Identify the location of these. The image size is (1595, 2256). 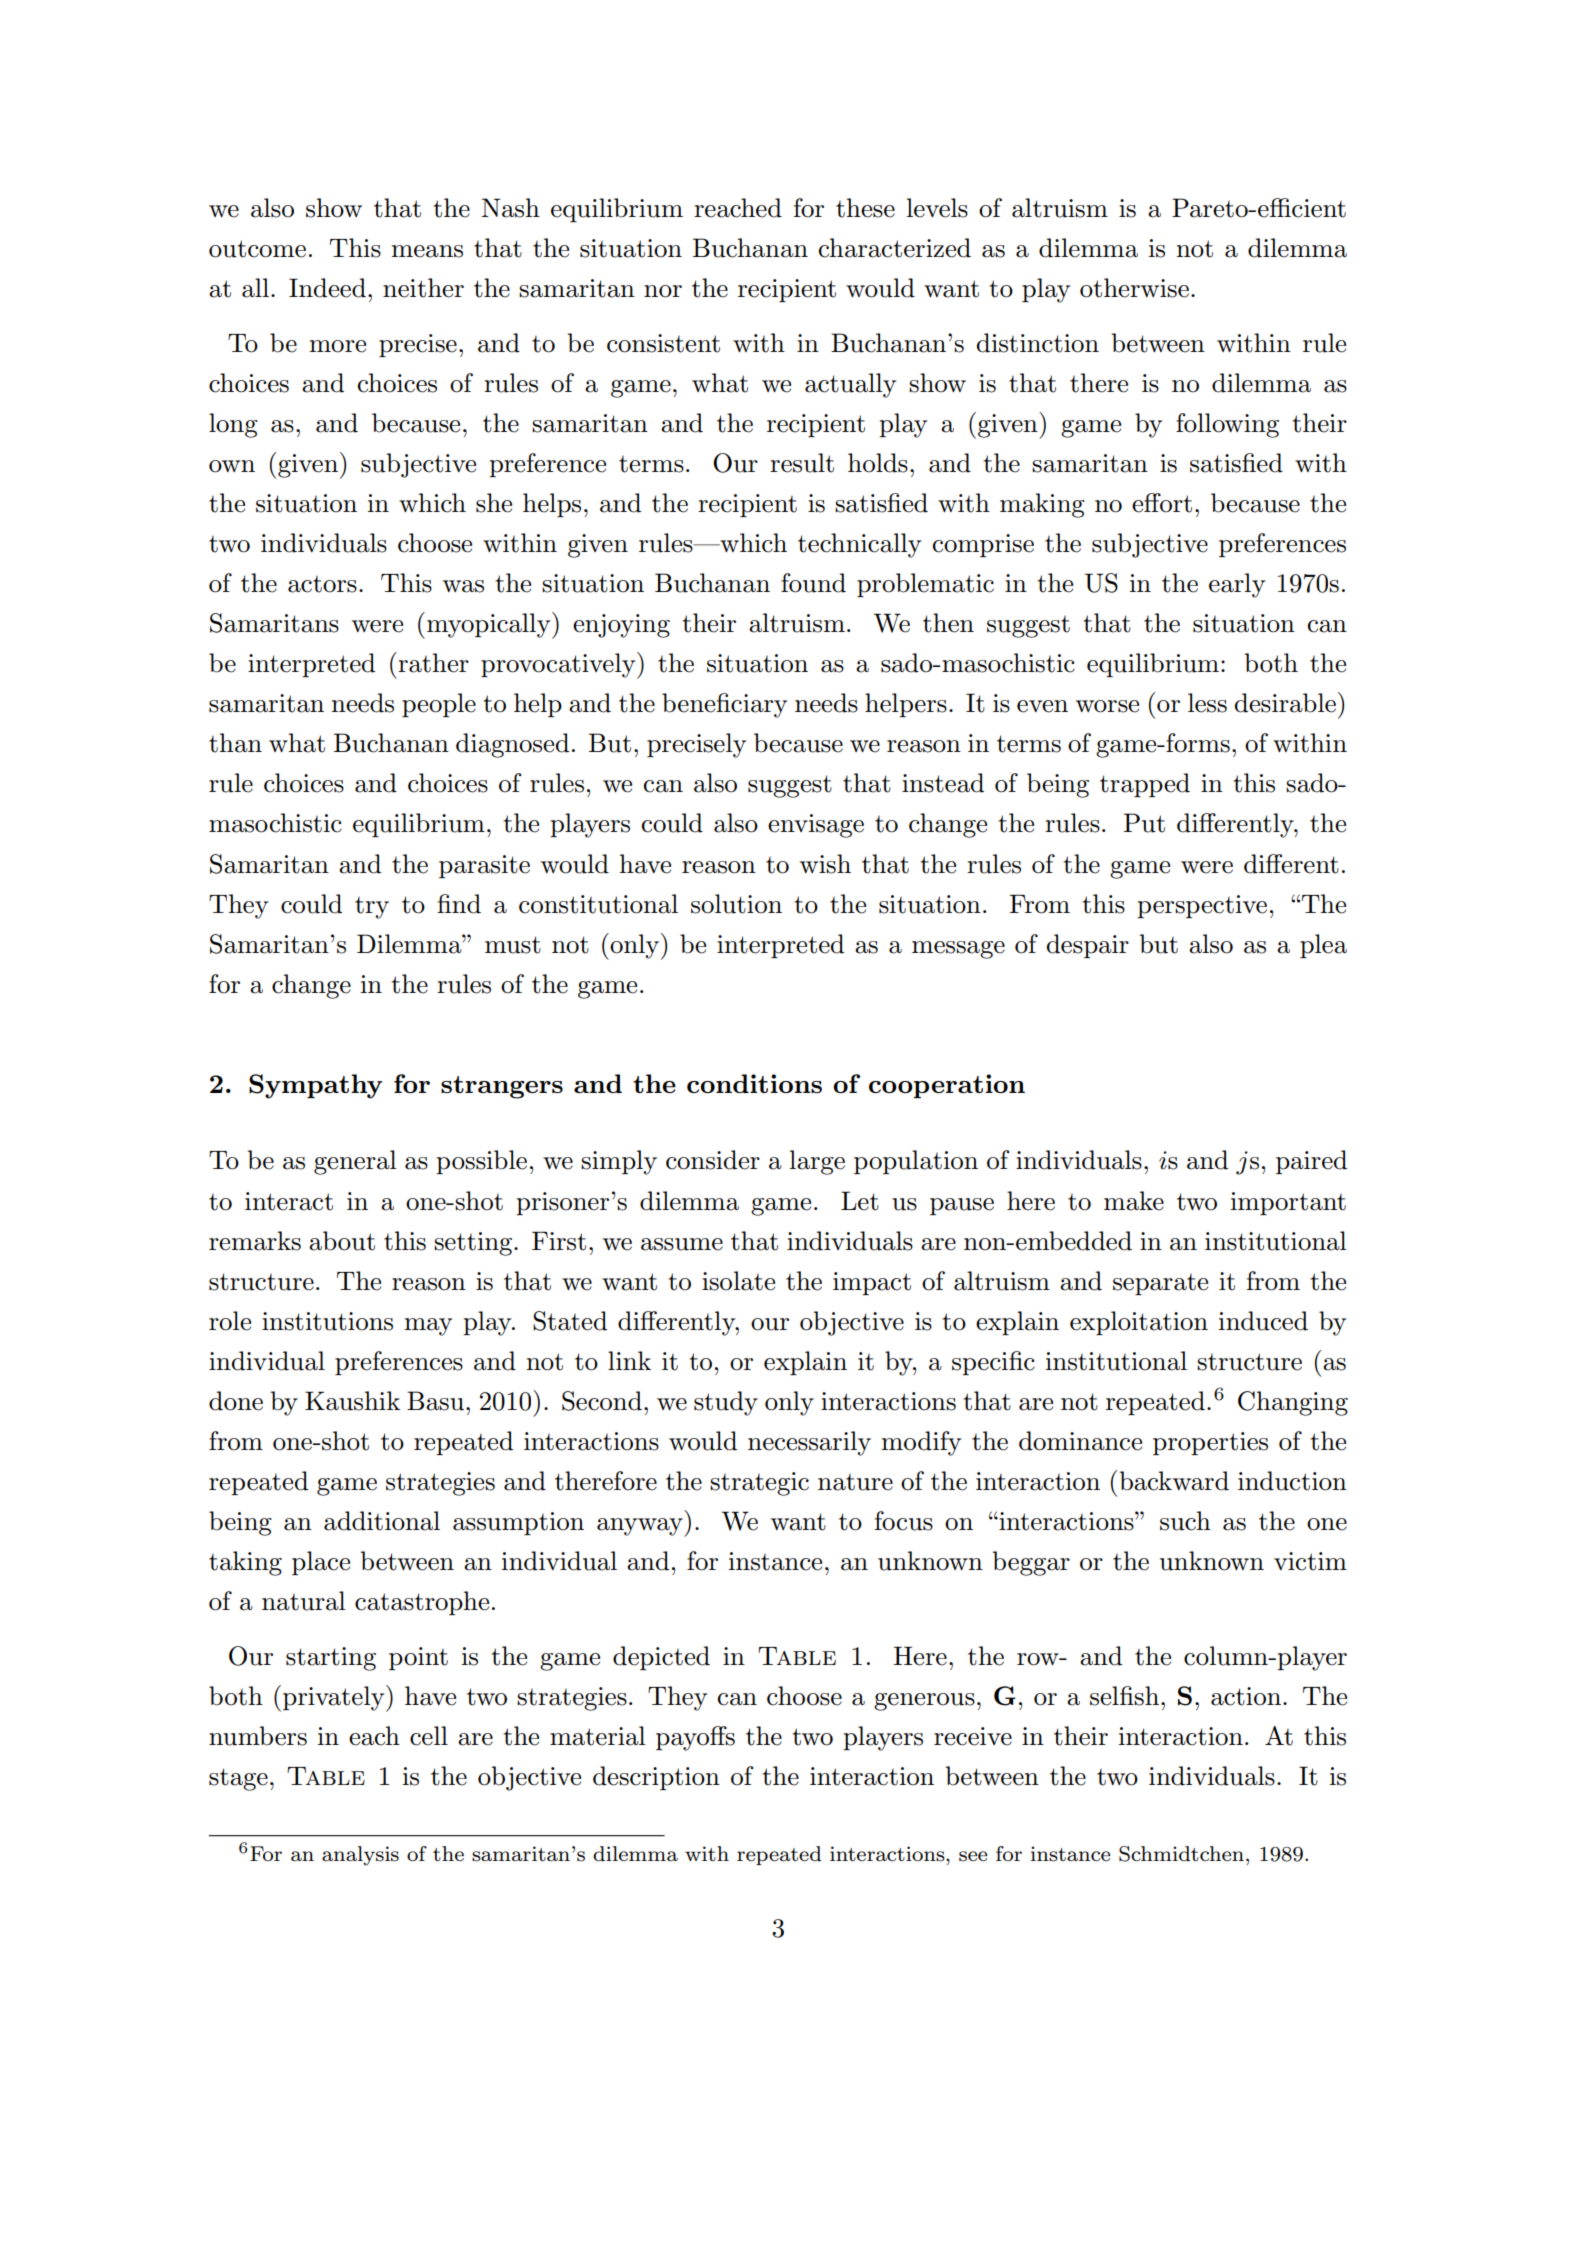
(865, 208).
